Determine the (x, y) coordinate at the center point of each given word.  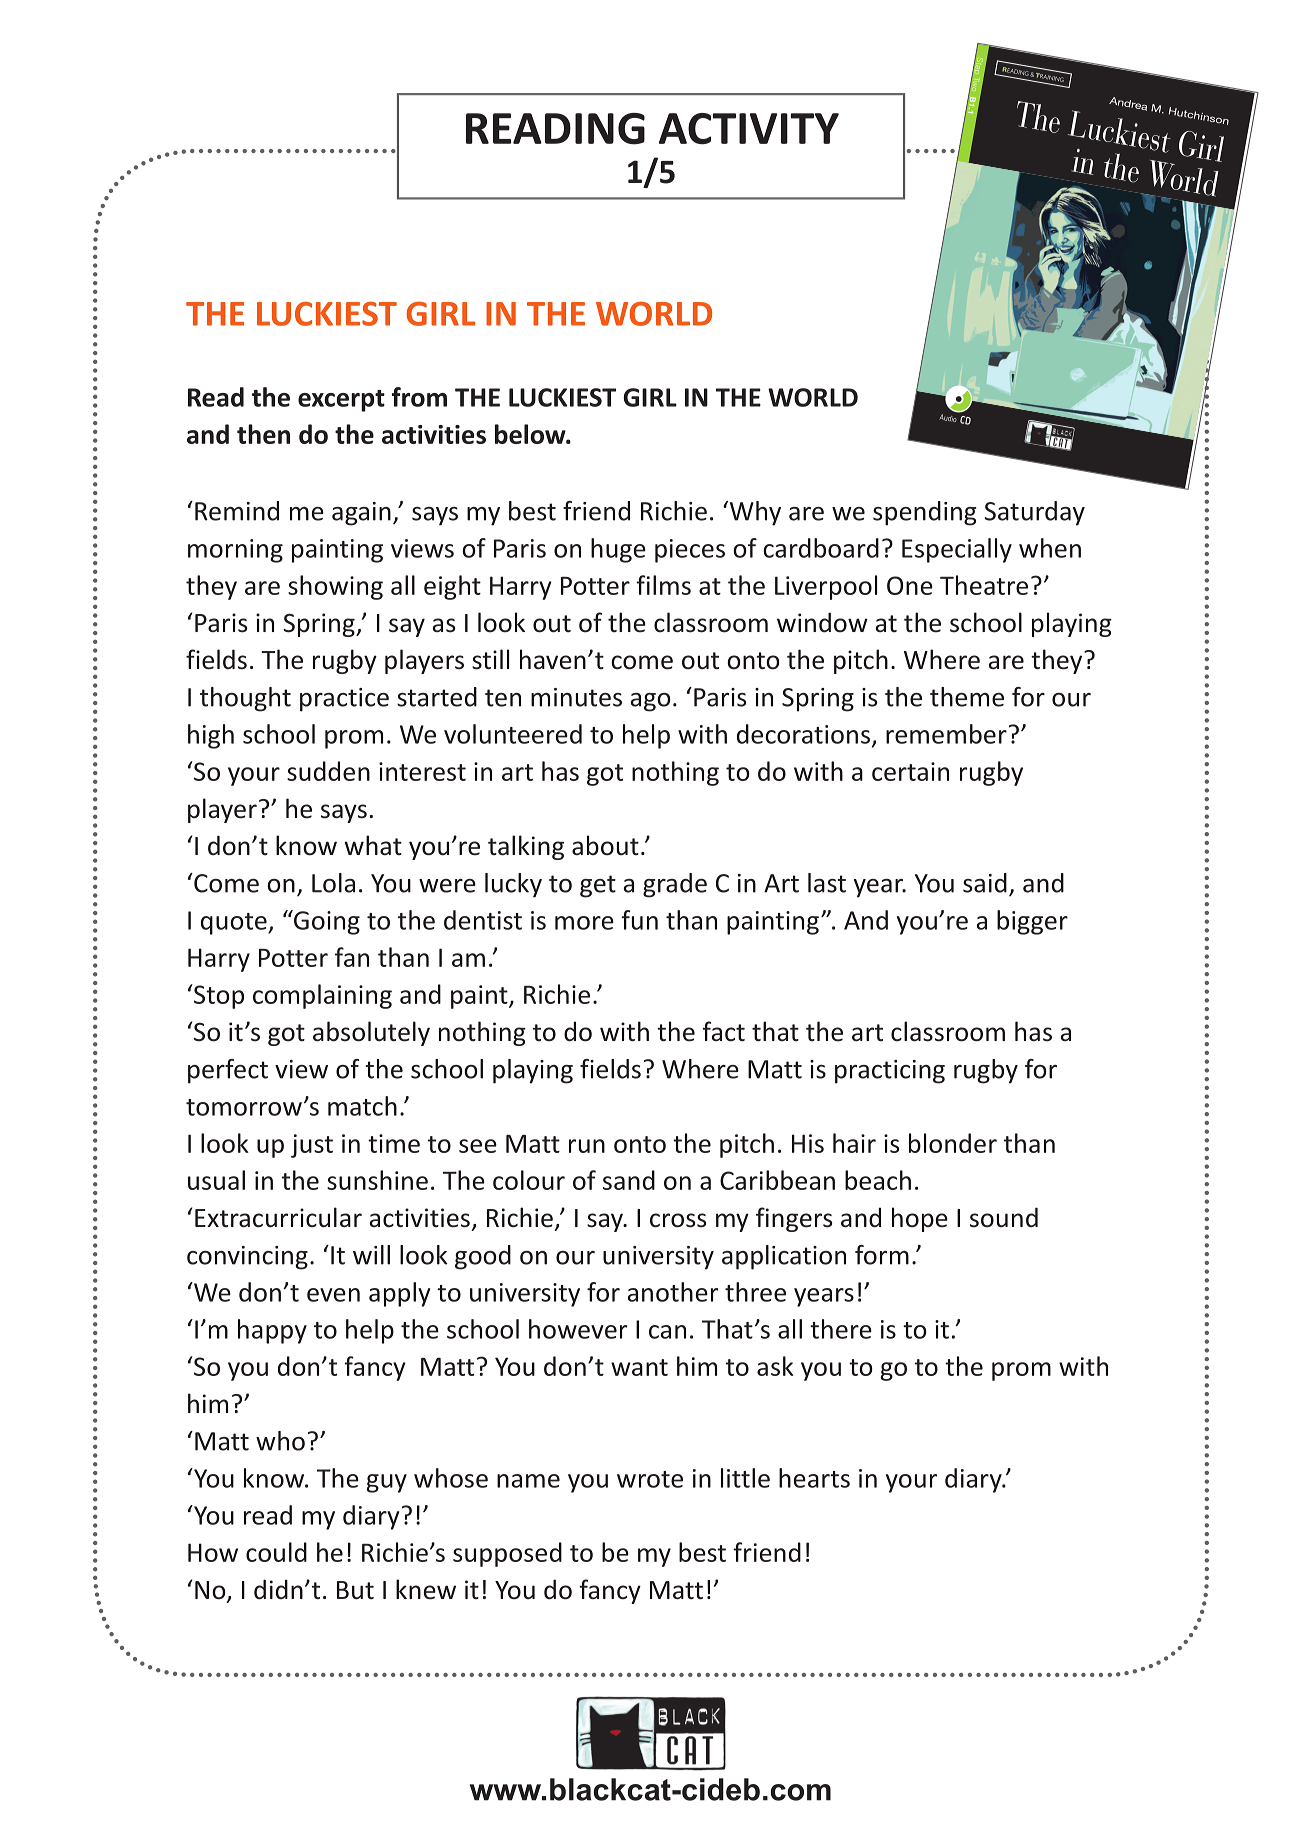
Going (326, 922)
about (605, 845)
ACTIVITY (749, 129)
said (985, 883)
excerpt (341, 401)
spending (924, 513)
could (276, 1552)
